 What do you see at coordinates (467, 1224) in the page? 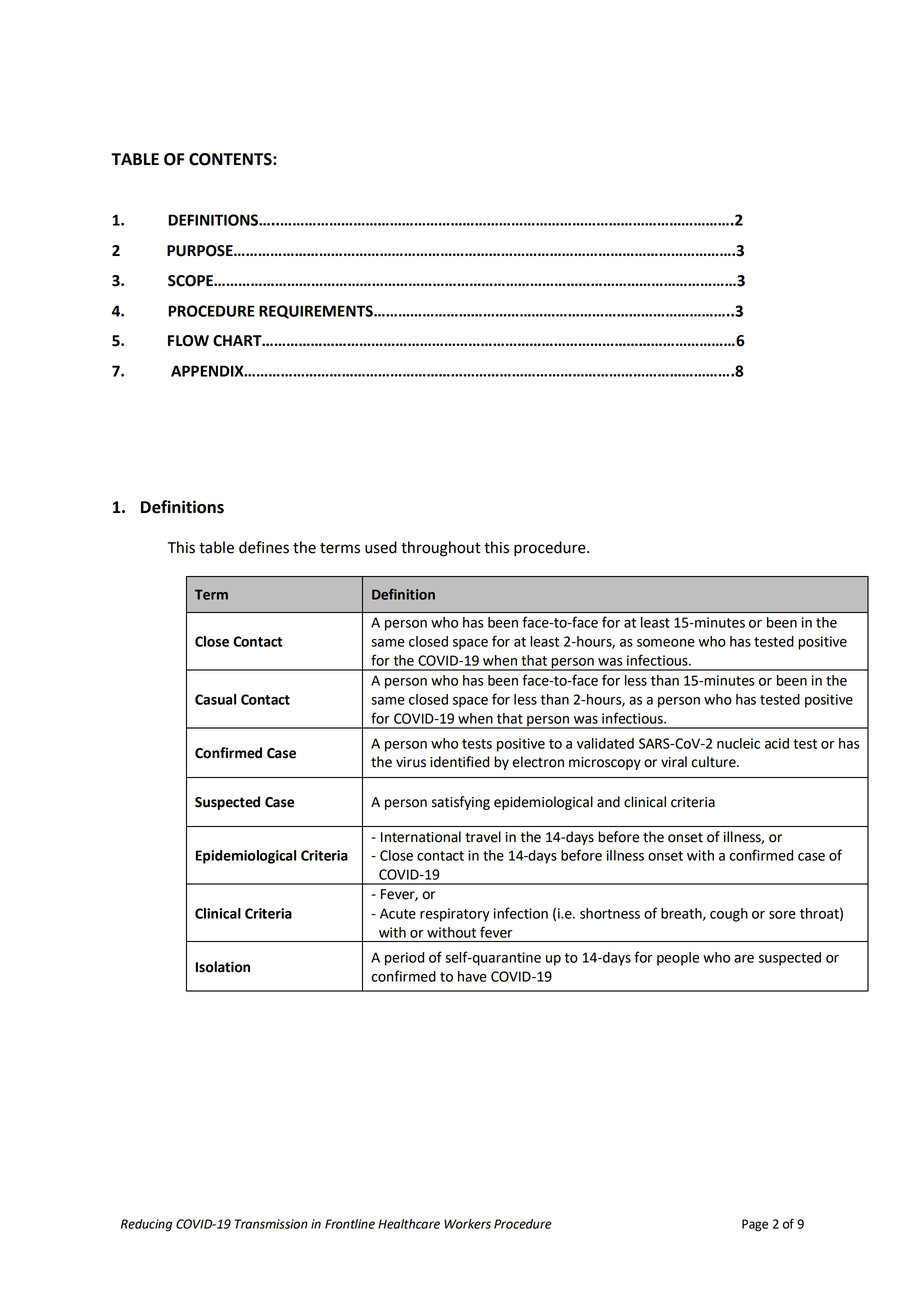
I see `Workers` at bounding box center [467, 1224].
